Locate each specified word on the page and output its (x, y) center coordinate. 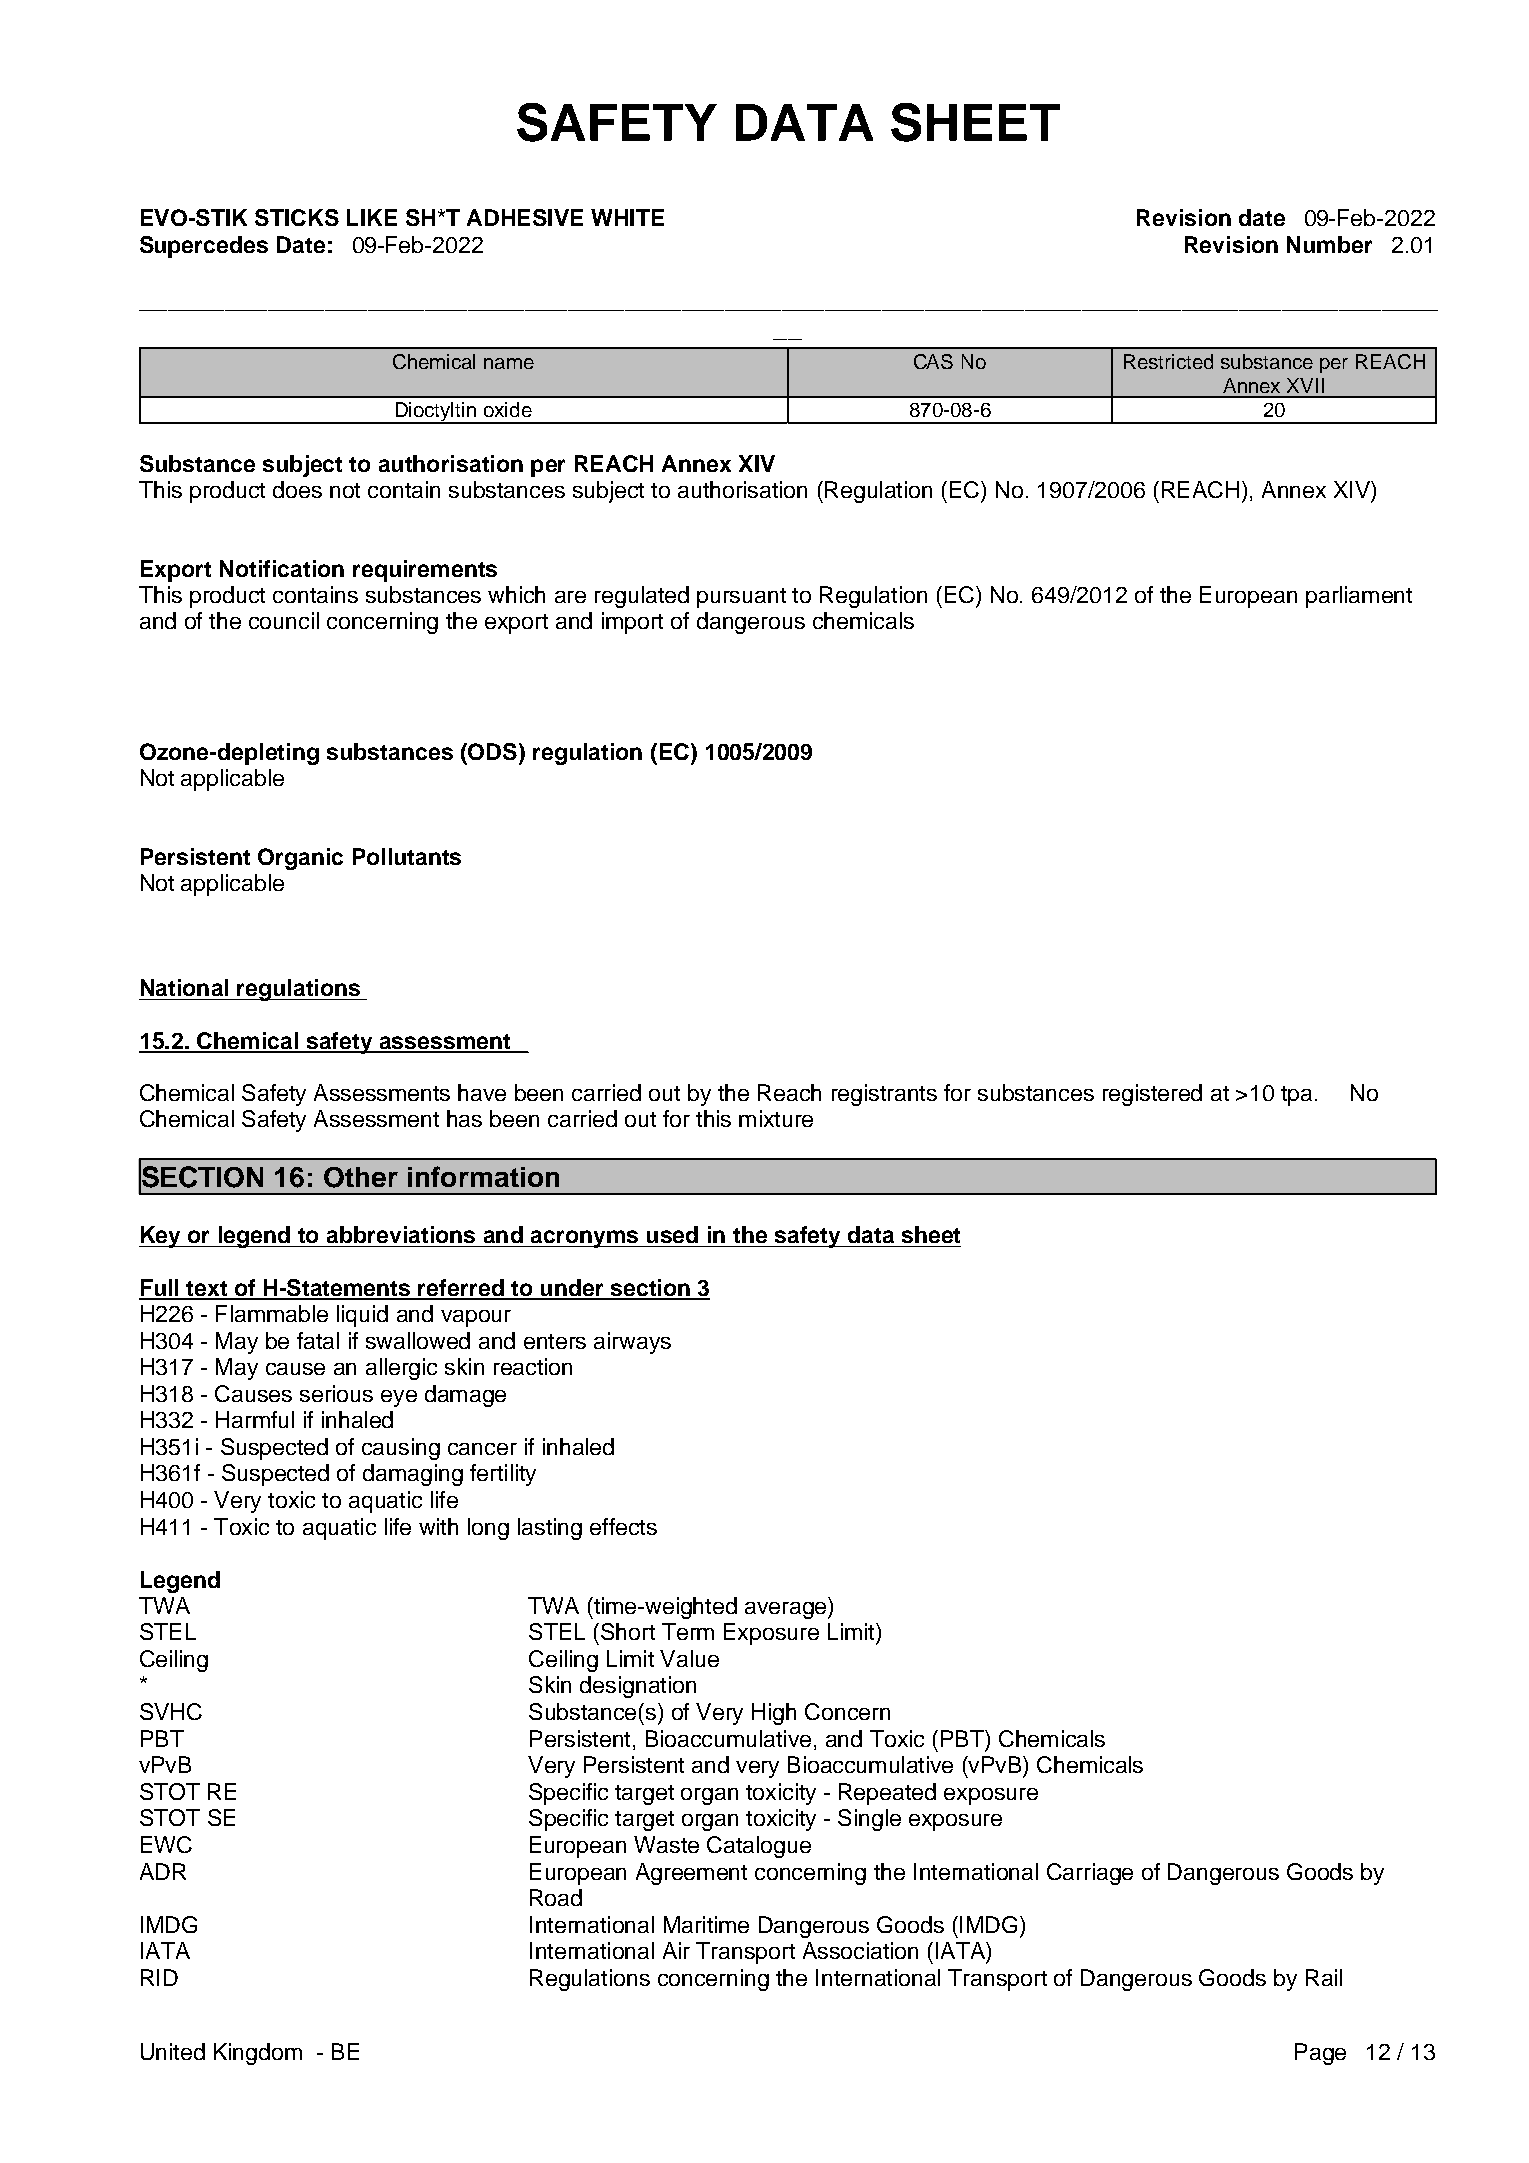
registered (1152, 1095)
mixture (776, 1118)
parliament (1359, 597)
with (438, 1526)
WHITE (627, 217)
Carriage (1090, 1874)
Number (1329, 244)
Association (860, 1950)
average (787, 1610)
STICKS (297, 217)
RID (159, 1977)
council (284, 620)
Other (361, 1177)
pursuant (741, 598)
